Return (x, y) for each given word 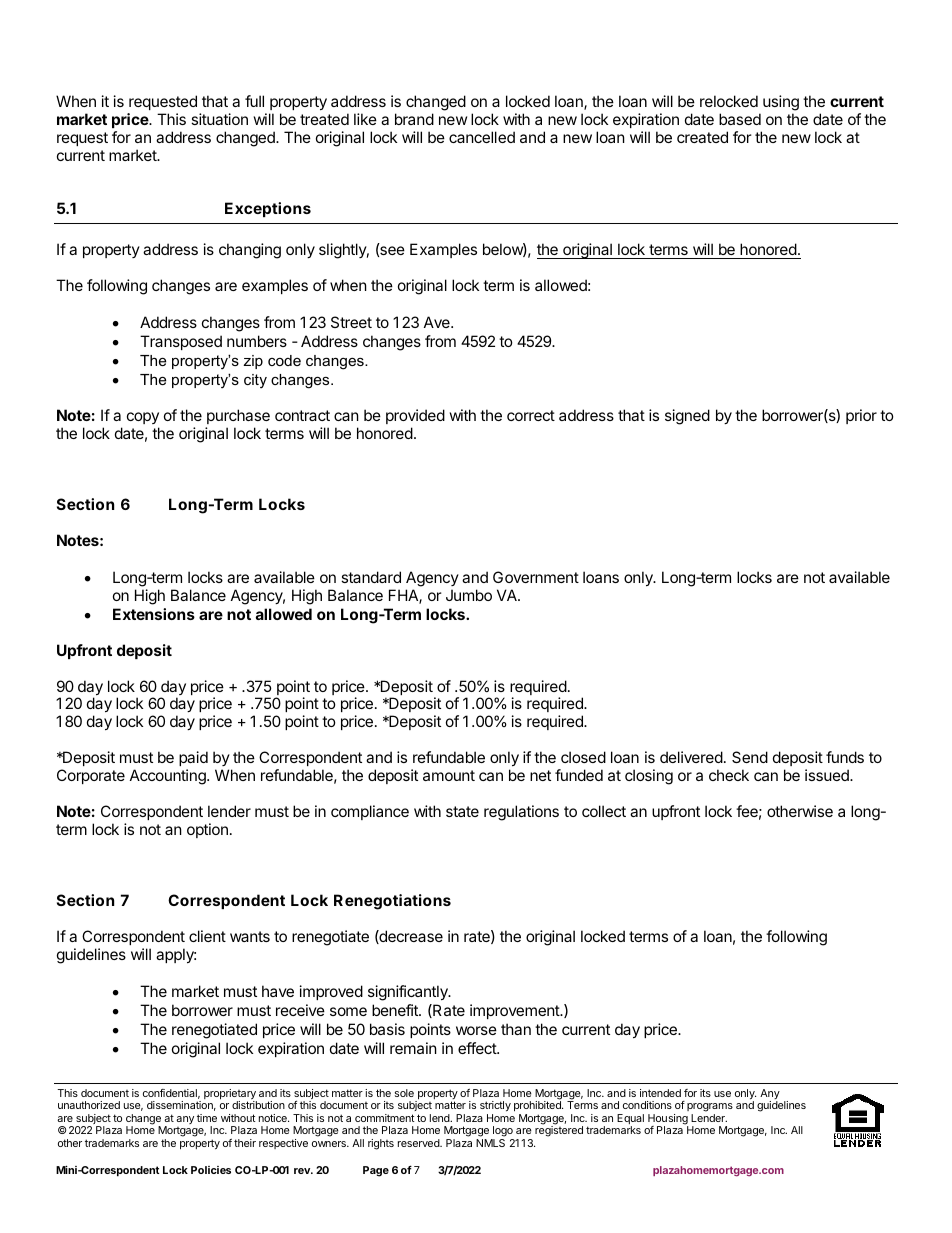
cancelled (482, 137)
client (207, 936)
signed (687, 417)
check (729, 775)
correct (531, 415)
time (207, 1118)
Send (750, 757)
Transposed (181, 342)
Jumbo (469, 595)
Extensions (154, 614)
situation (219, 119)
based (740, 119)
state (462, 811)
